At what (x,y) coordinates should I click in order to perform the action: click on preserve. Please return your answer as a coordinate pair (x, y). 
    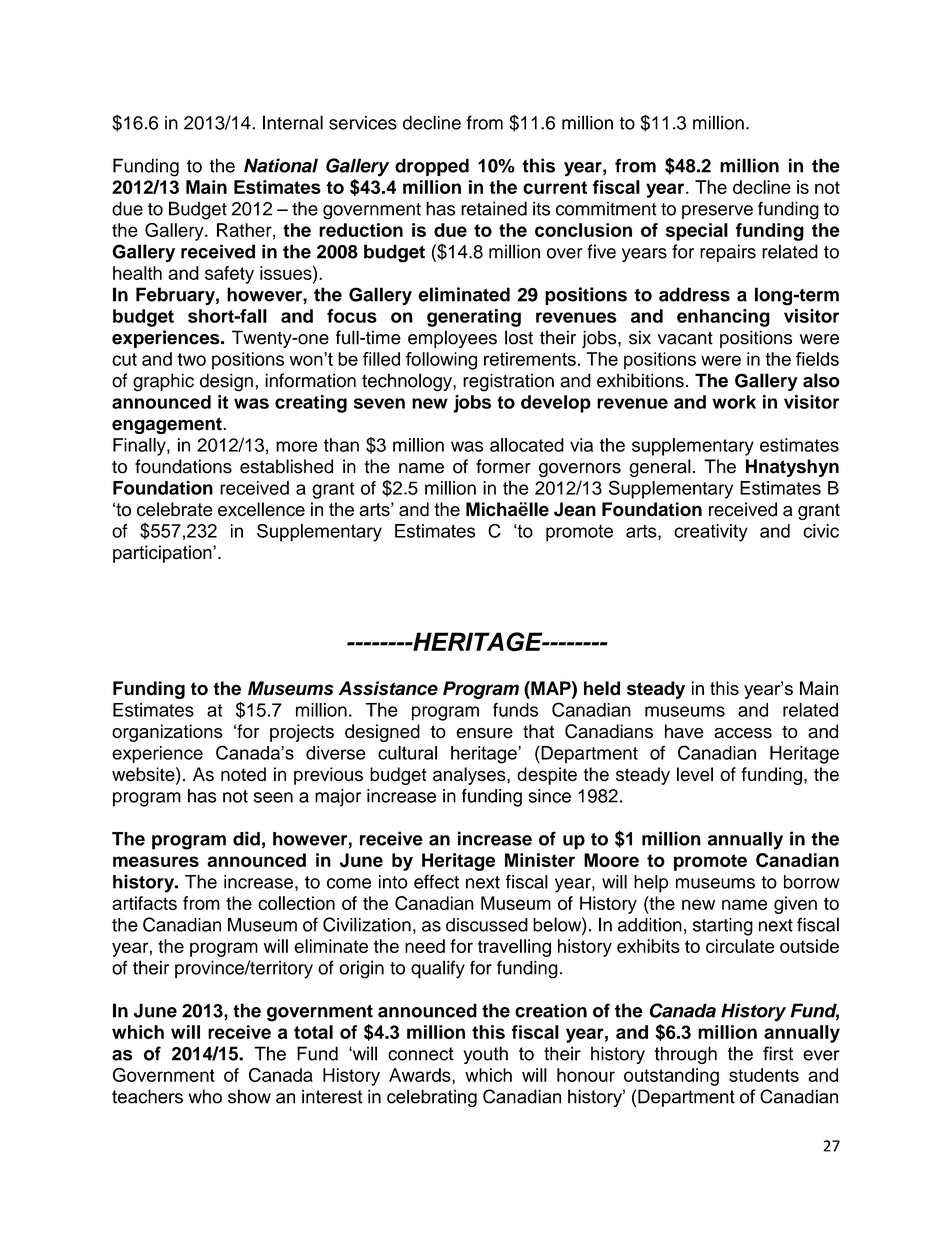
    Looking at the image, I should click on (717, 212).
